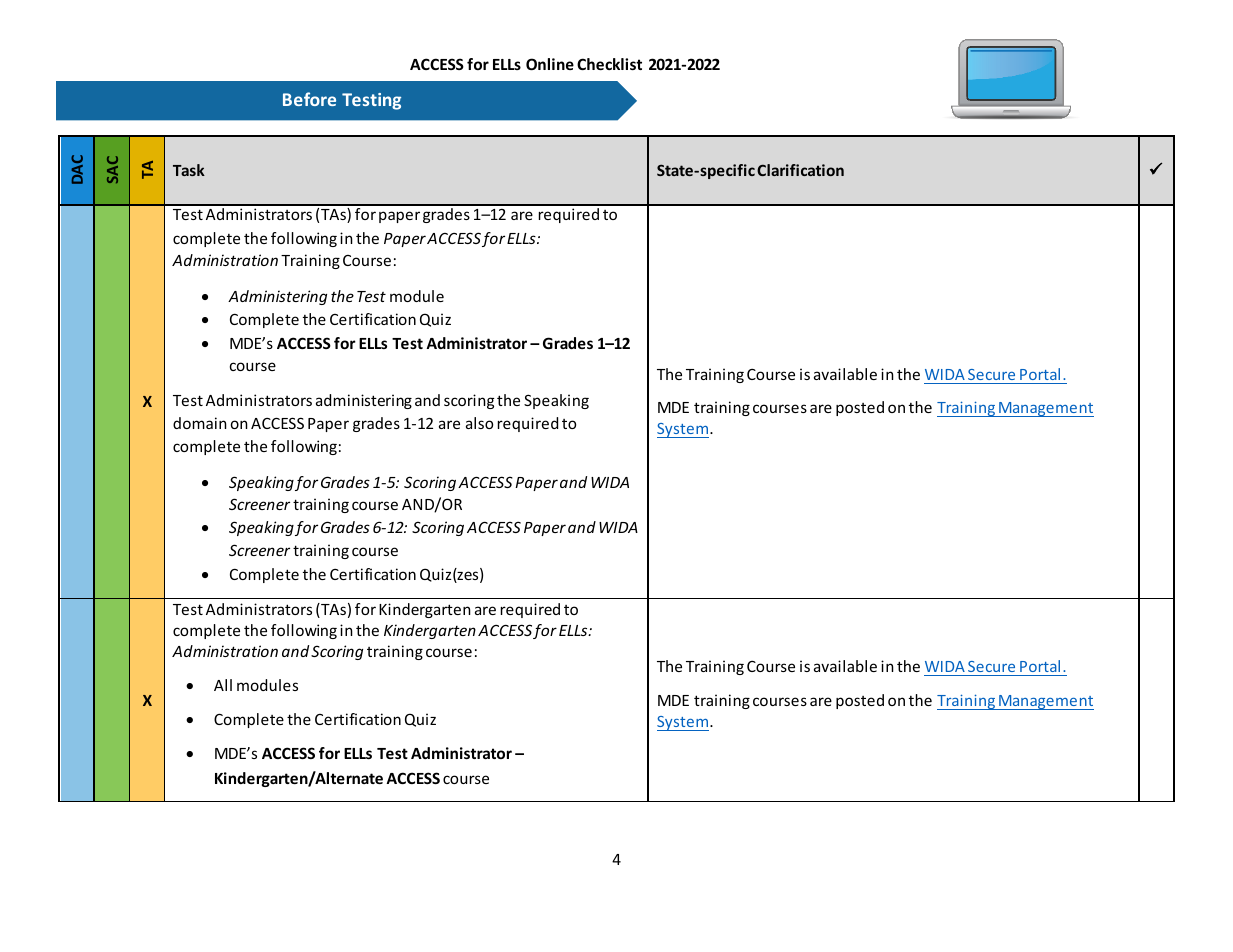 The width and height of the document is (1233, 952). I want to click on Task, so click(189, 170).
